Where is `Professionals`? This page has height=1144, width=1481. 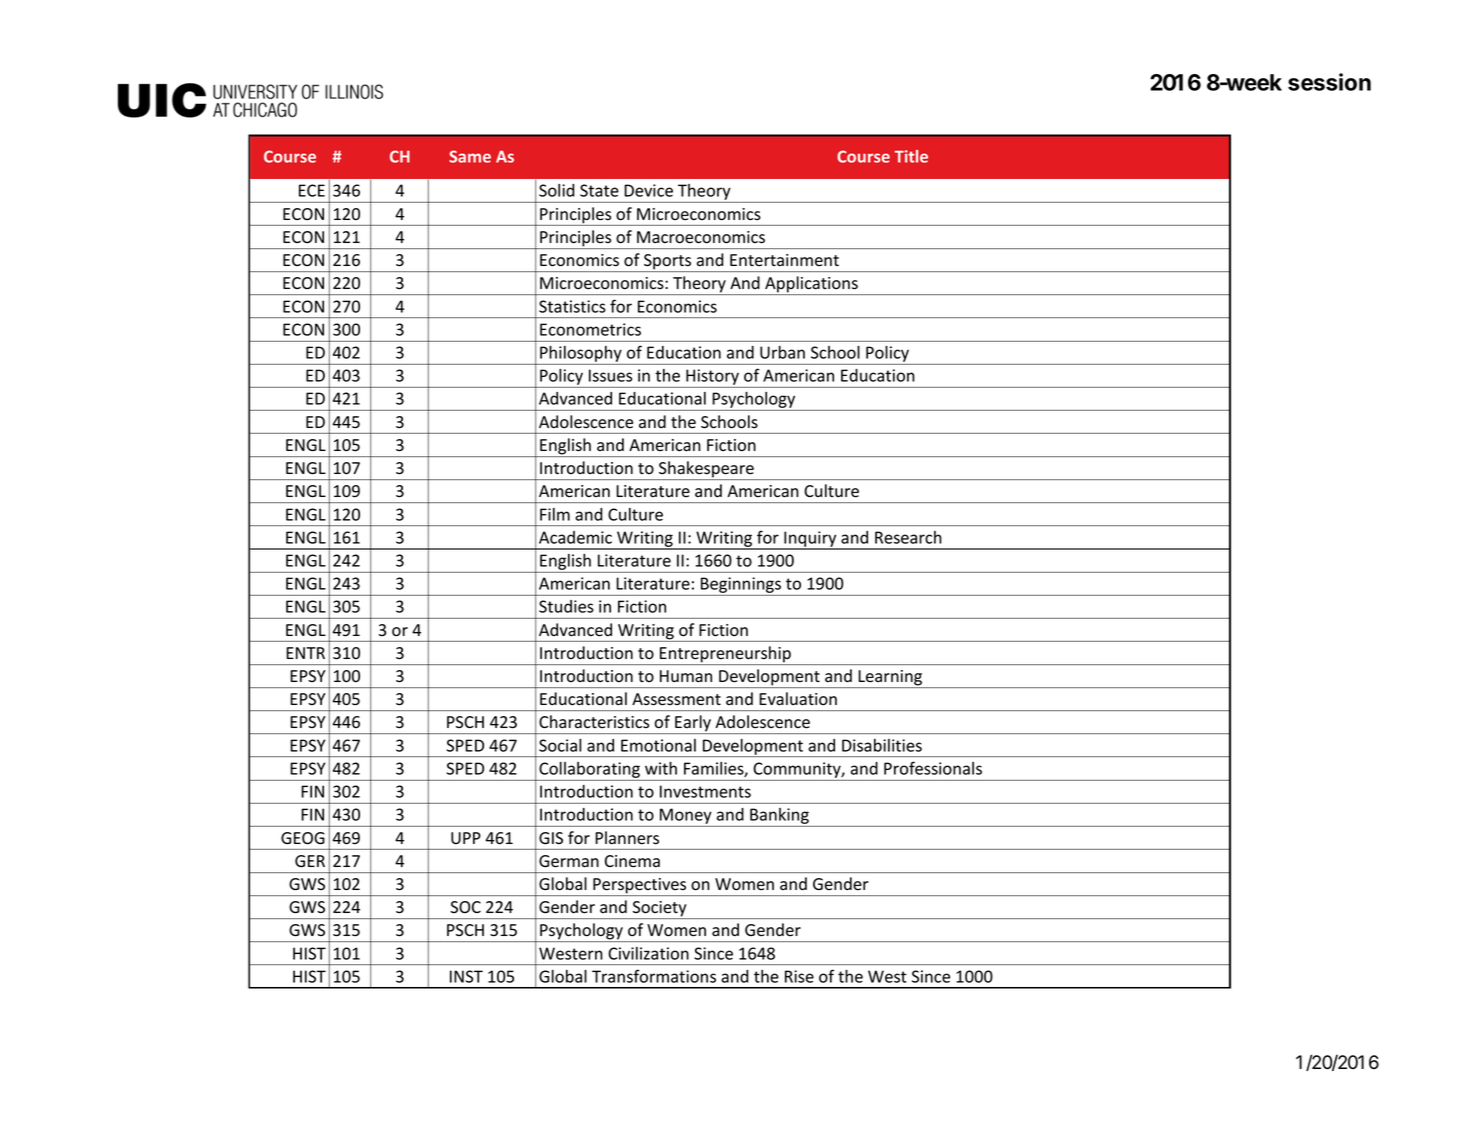
Professionals is located at coordinates (933, 768).
